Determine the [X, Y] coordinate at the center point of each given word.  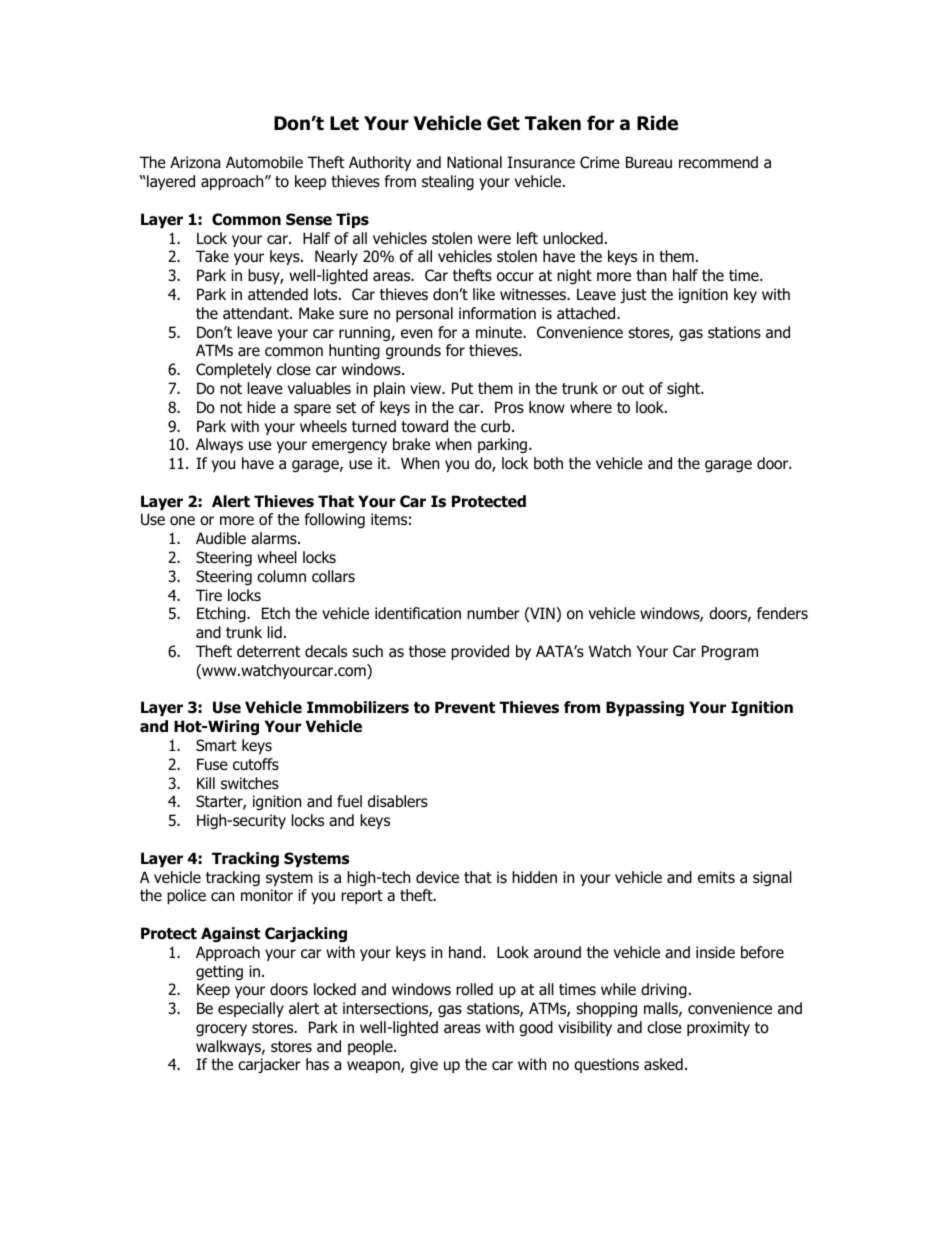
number [493, 613]
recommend [718, 162]
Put [462, 388]
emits [716, 877]
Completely [234, 370]
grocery [221, 1030]
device [437, 877]
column [281, 576]
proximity [718, 1028]
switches [250, 783]
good [536, 1028]
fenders [782, 613]
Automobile [264, 162]
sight [685, 389]
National [474, 162]
